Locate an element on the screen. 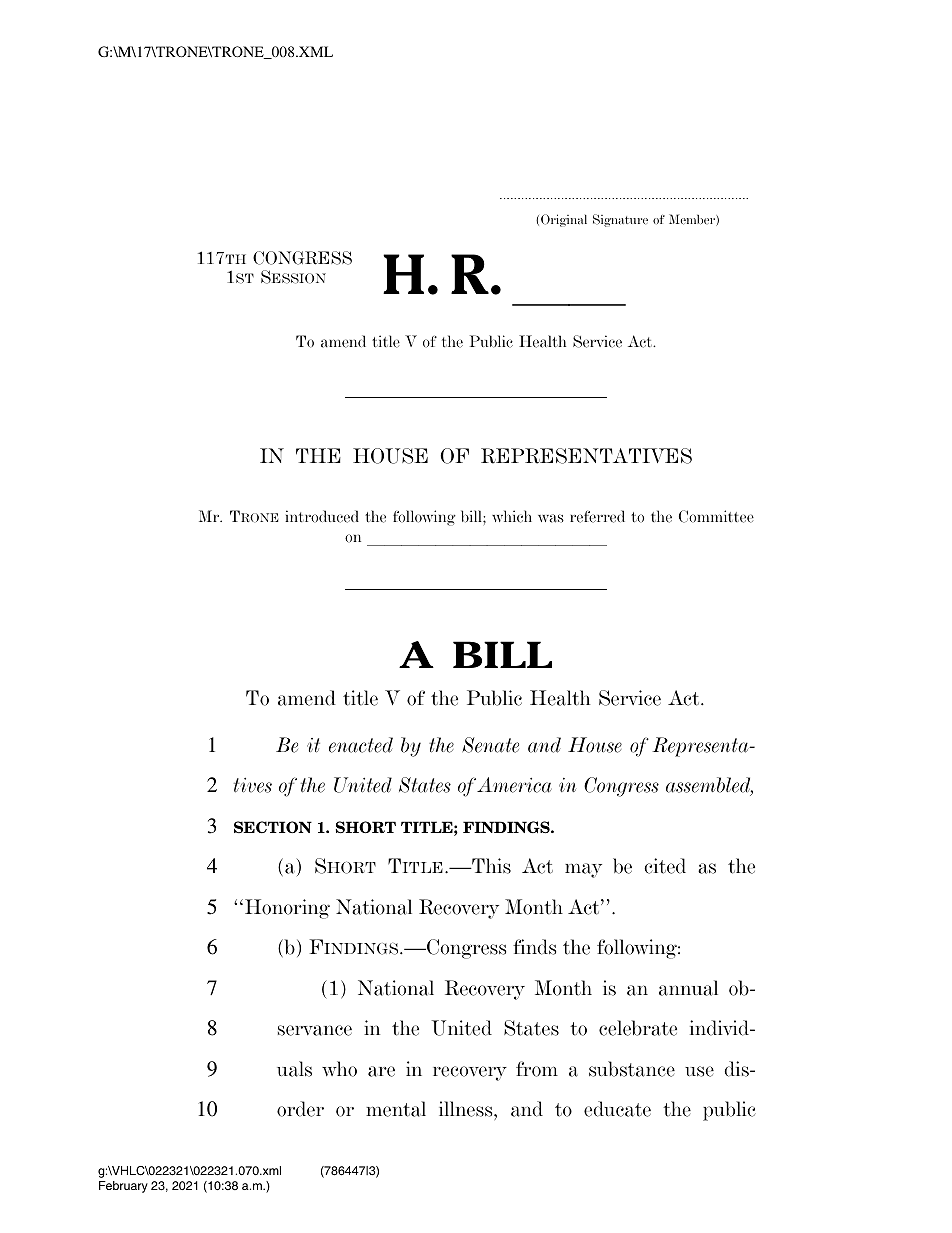 The width and height of the screenshot is (952, 1233). mental is located at coordinates (396, 1109).
